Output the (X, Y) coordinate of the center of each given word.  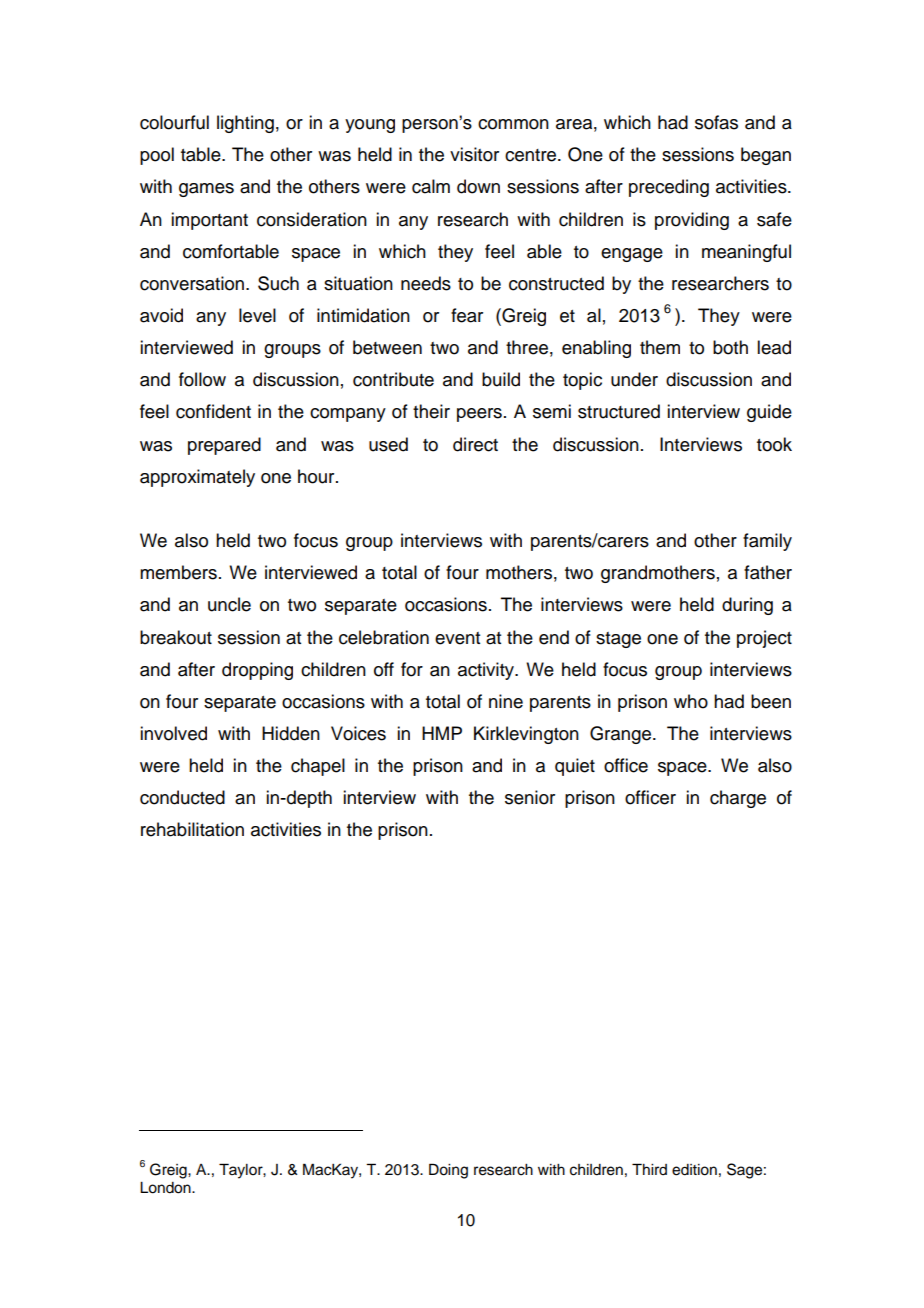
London (166, 1188)
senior (530, 797)
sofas (716, 122)
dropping (257, 671)
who (691, 701)
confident (213, 411)
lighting (245, 124)
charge (738, 799)
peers (479, 415)
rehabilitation (192, 829)
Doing (448, 1171)
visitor (474, 154)
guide (769, 413)
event (457, 638)
